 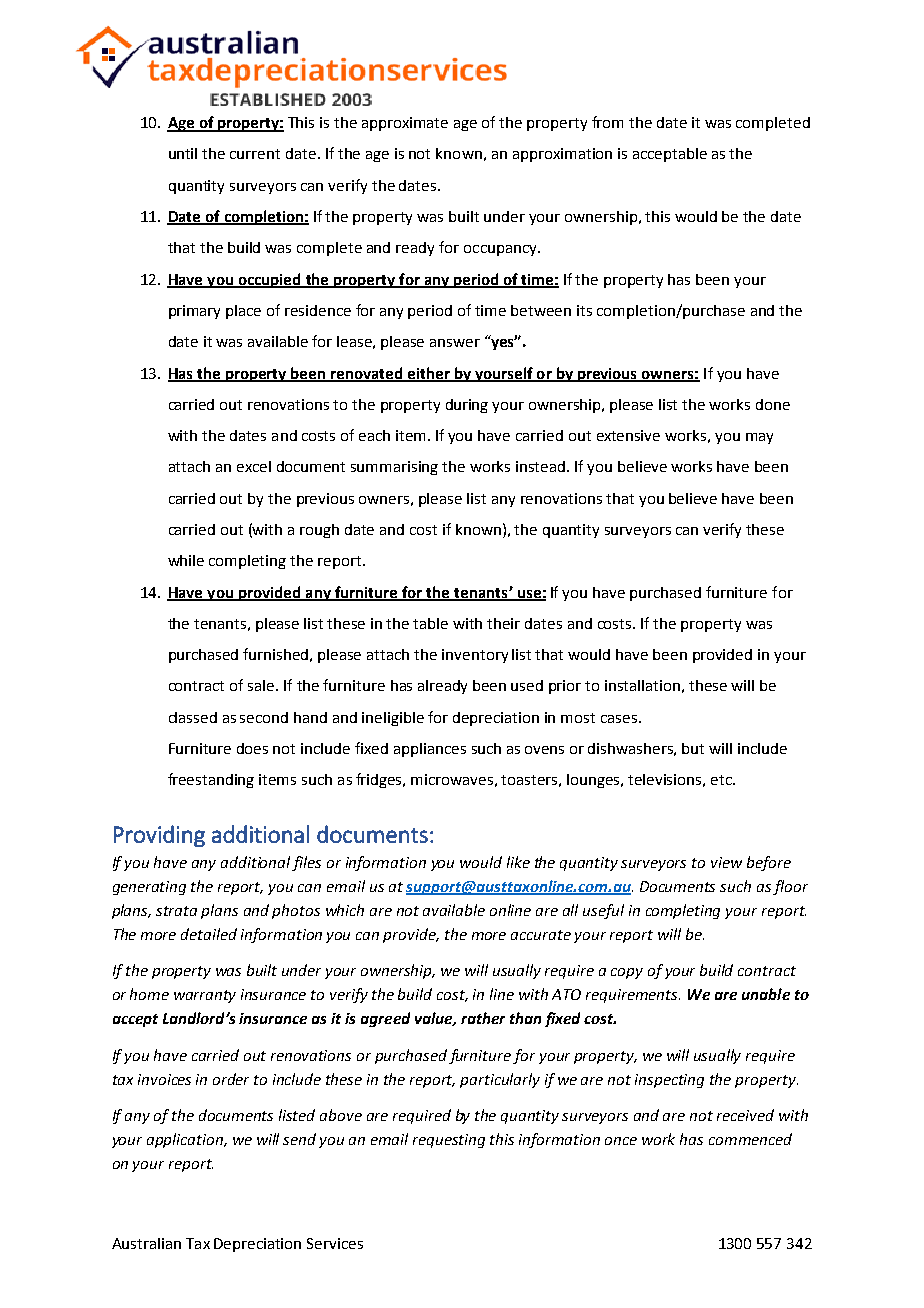 What do you see at coordinates (607, 122) in the screenshot?
I see `from` at bounding box center [607, 122].
